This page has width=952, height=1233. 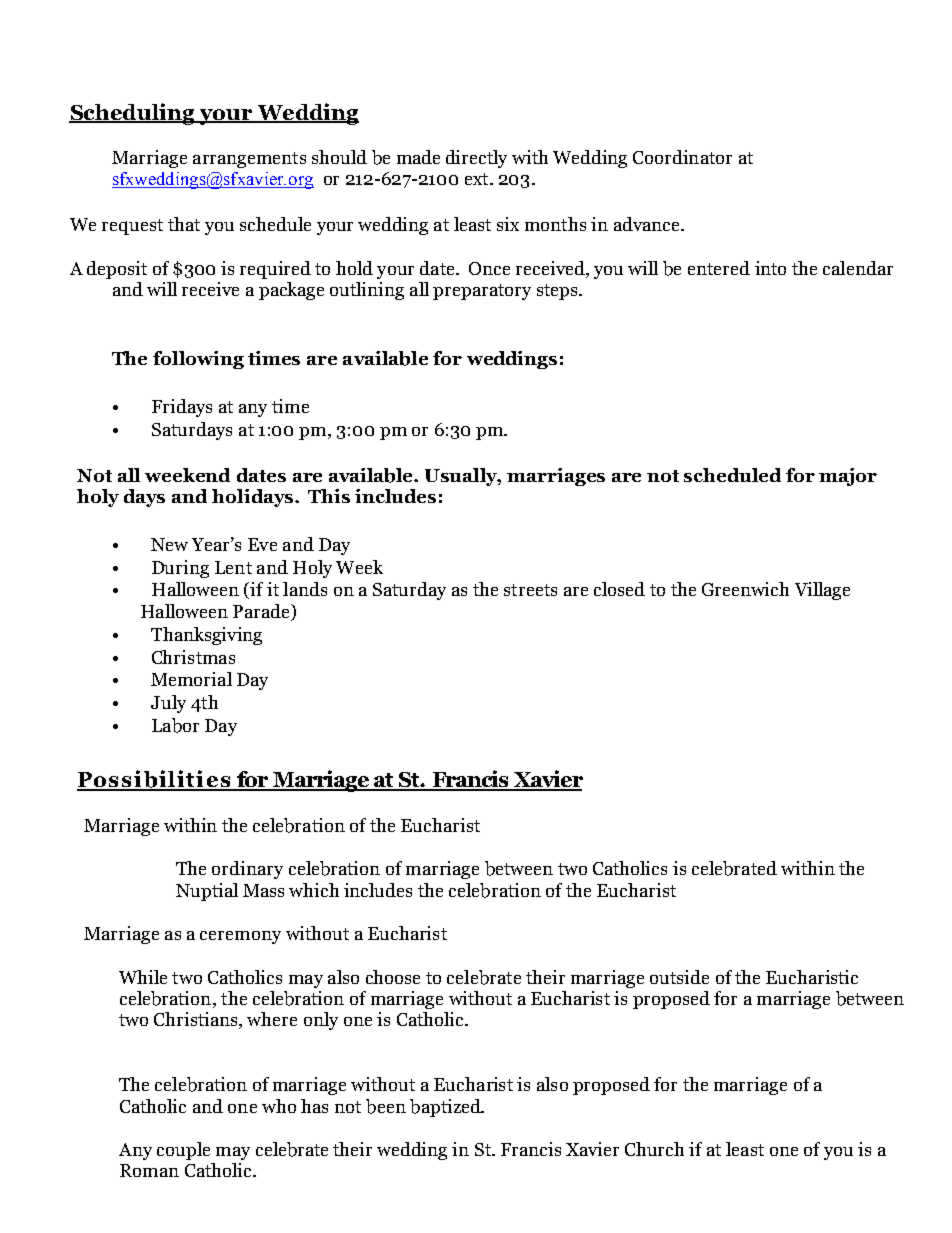 What do you see at coordinates (249, 160) in the page?
I see `arrangements` at bounding box center [249, 160].
